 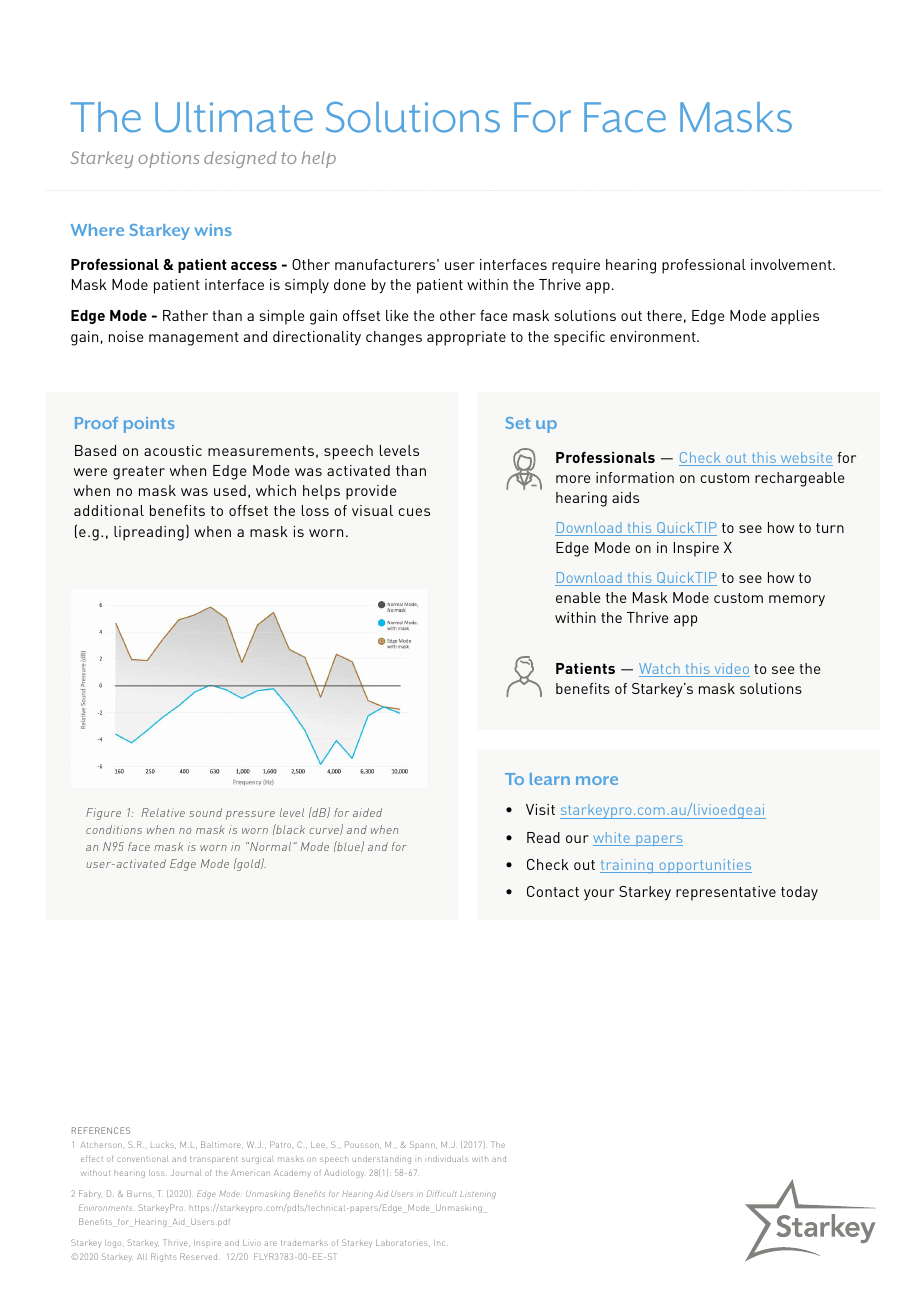 What do you see at coordinates (168, 159) in the document?
I see `options` at bounding box center [168, 159].
